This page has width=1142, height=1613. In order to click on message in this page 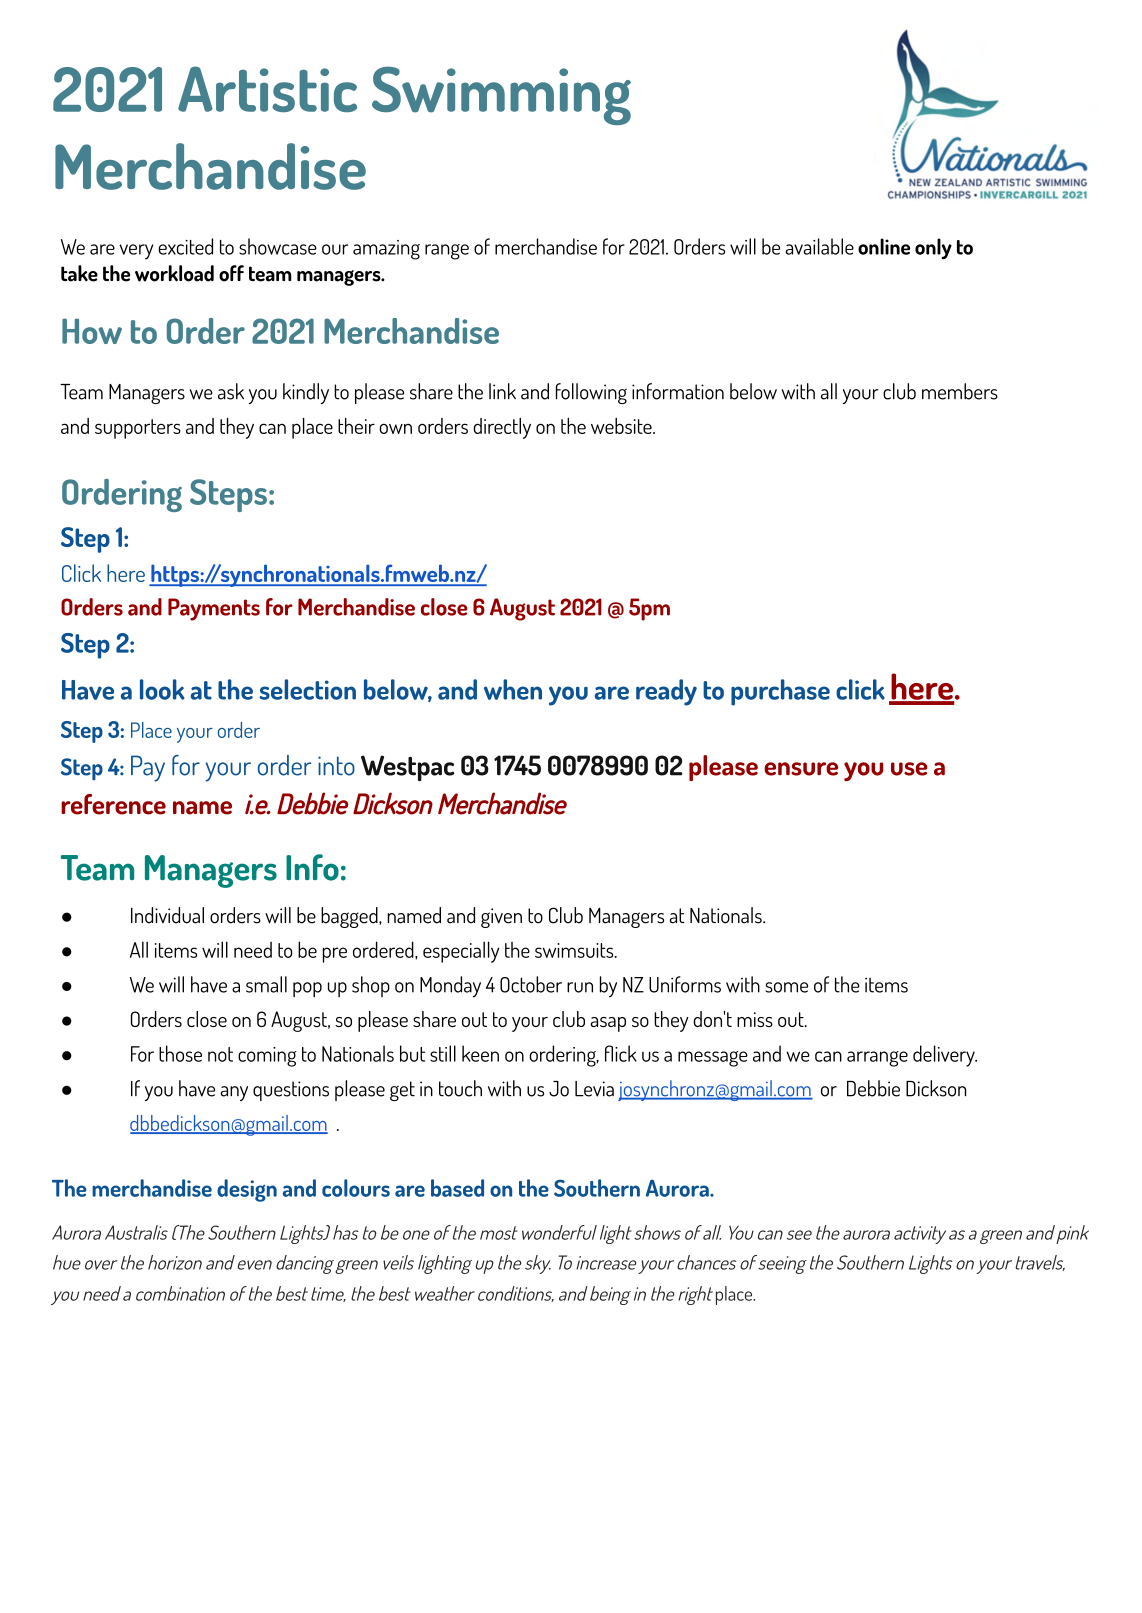, I will do `click(713, 1059)`.
